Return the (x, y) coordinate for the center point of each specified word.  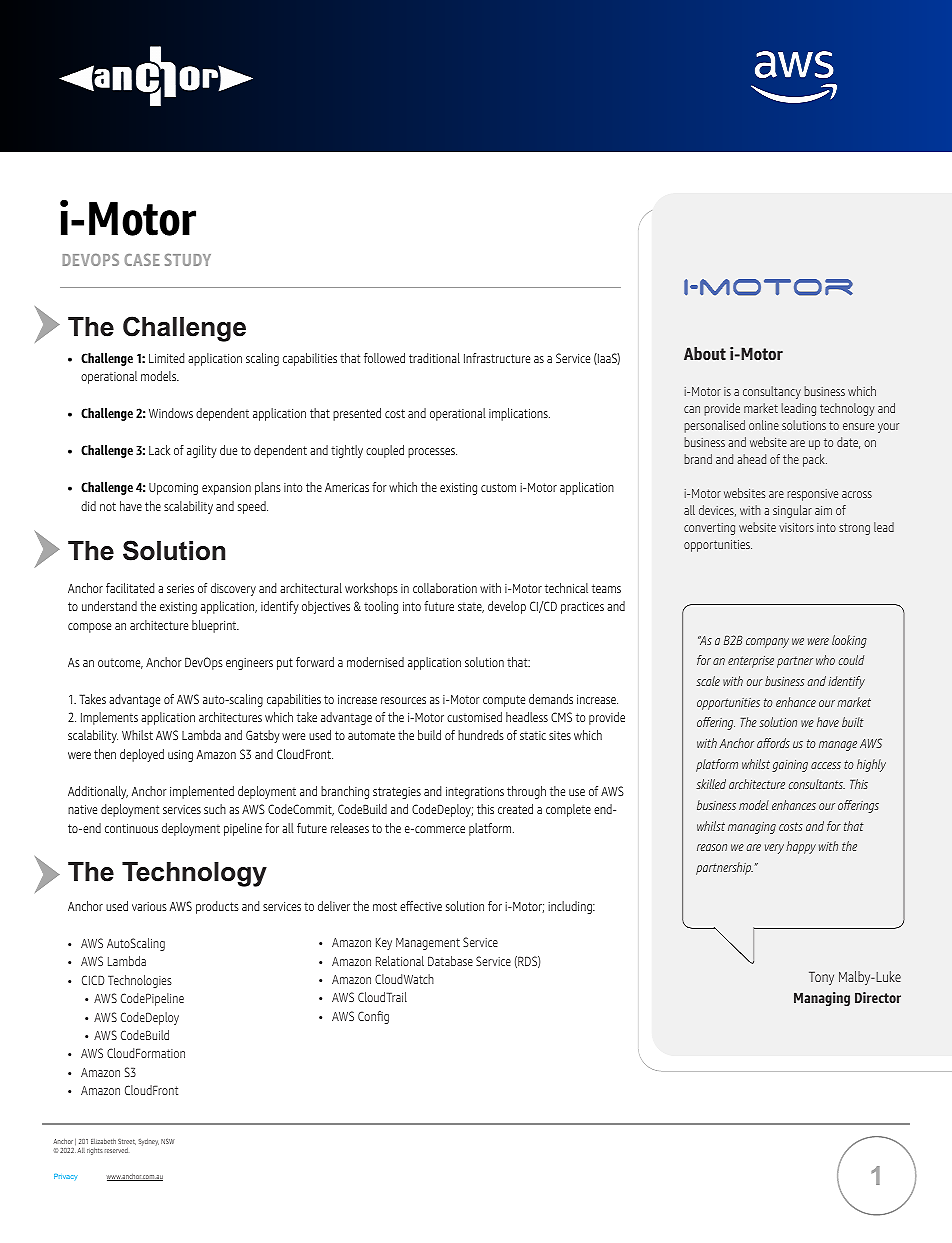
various (149, 906)
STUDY (188, 260)
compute (504, 701)
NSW (167, 1141)
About (705, 353)
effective (421, 906)
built (853, 722)
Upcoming (173, 489)
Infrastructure (497, 358)
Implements (109, 718)
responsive (812, 495)
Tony (821, 978)
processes (432, 453)
